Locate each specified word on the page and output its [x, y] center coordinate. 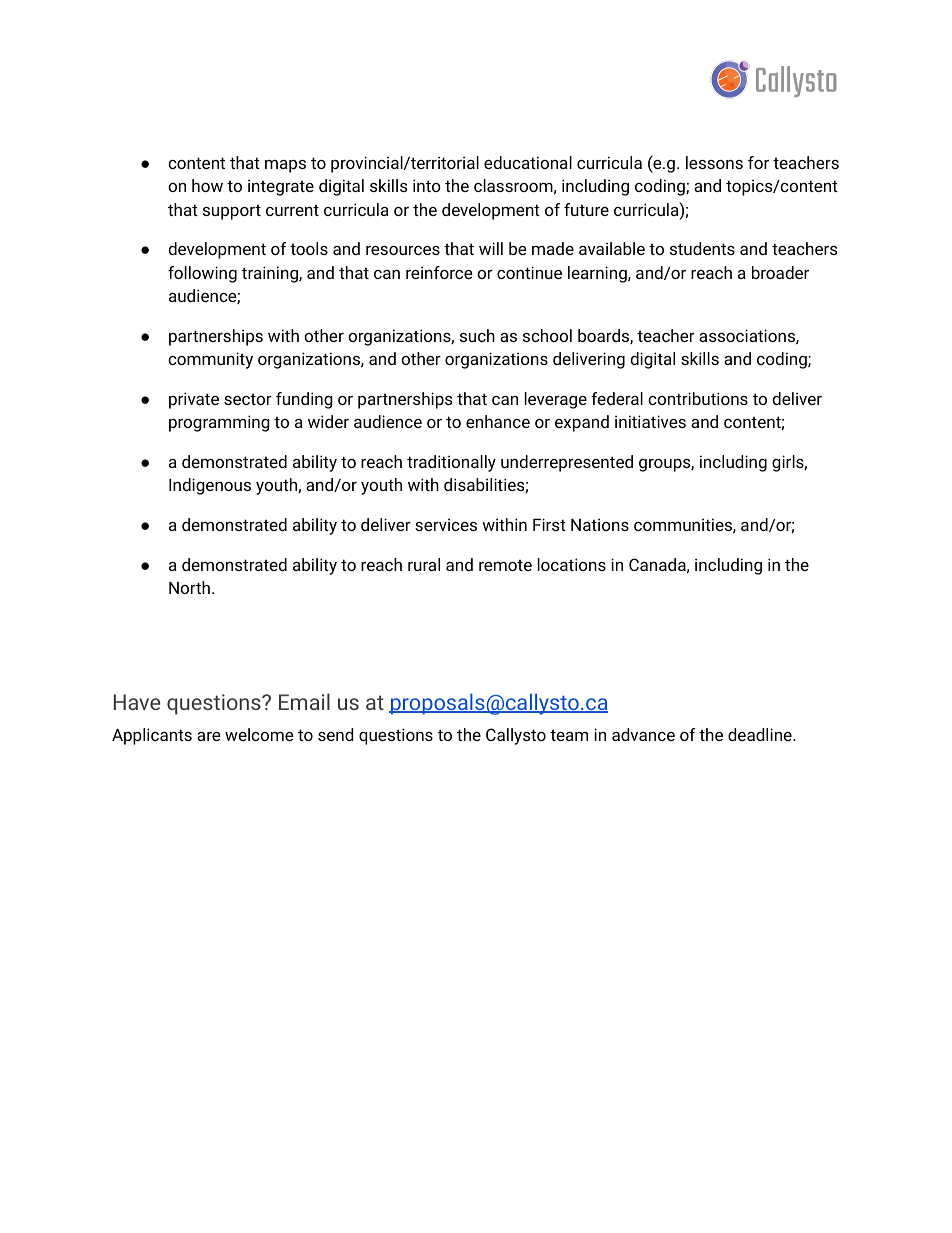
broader [780, 272]
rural [424, 564]
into [427, 185]
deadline [761, 734]
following [202, 274]
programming [219, 423]
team [569, 735]
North [189, 587]
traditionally [451, 463]
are [208, 736]
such [477, 335]
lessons [714, 162]
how [207, 185]
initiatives [650, 421]
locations [572, 564]
